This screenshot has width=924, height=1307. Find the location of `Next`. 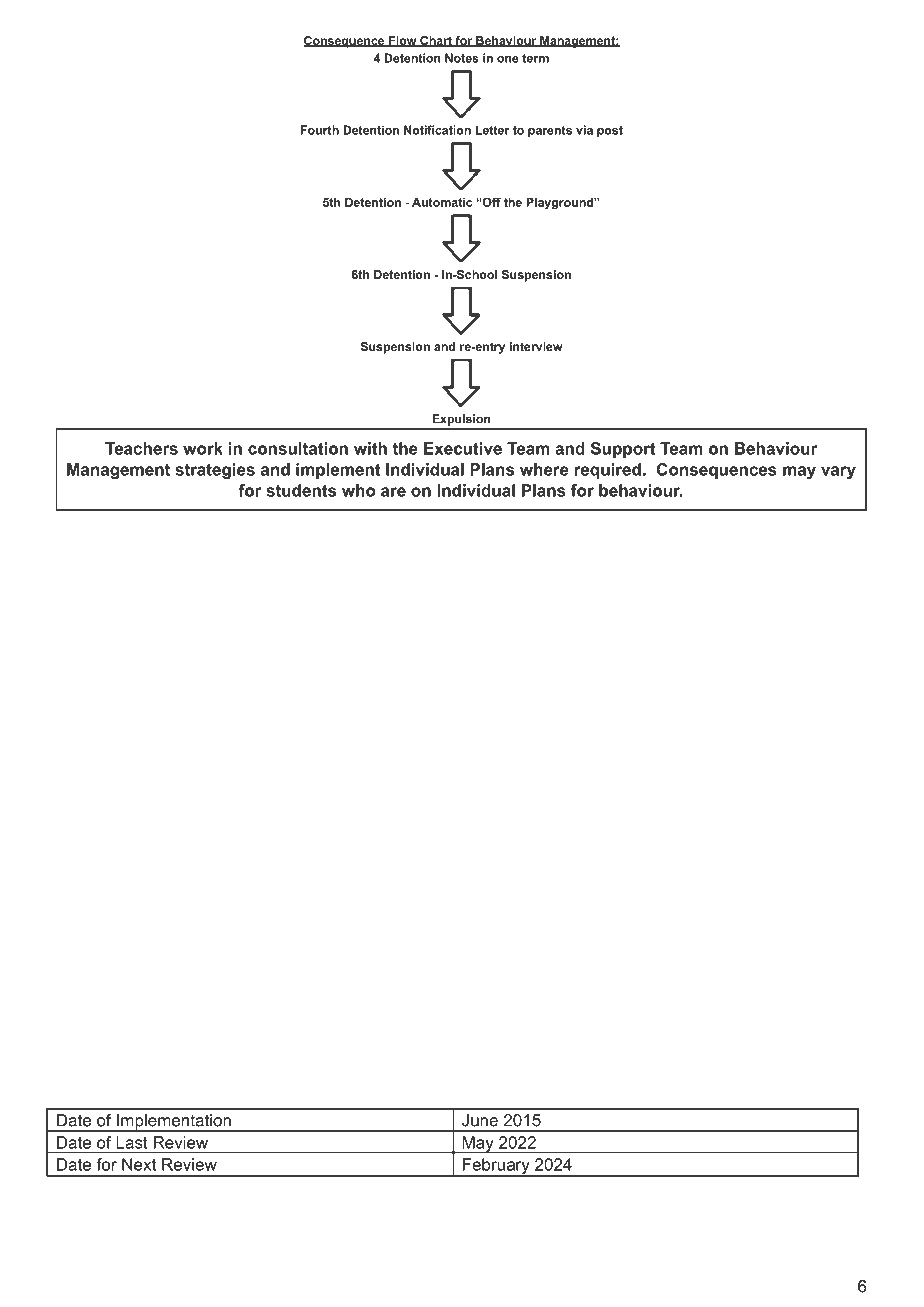

Next is located at coordinates (139, 1164).
